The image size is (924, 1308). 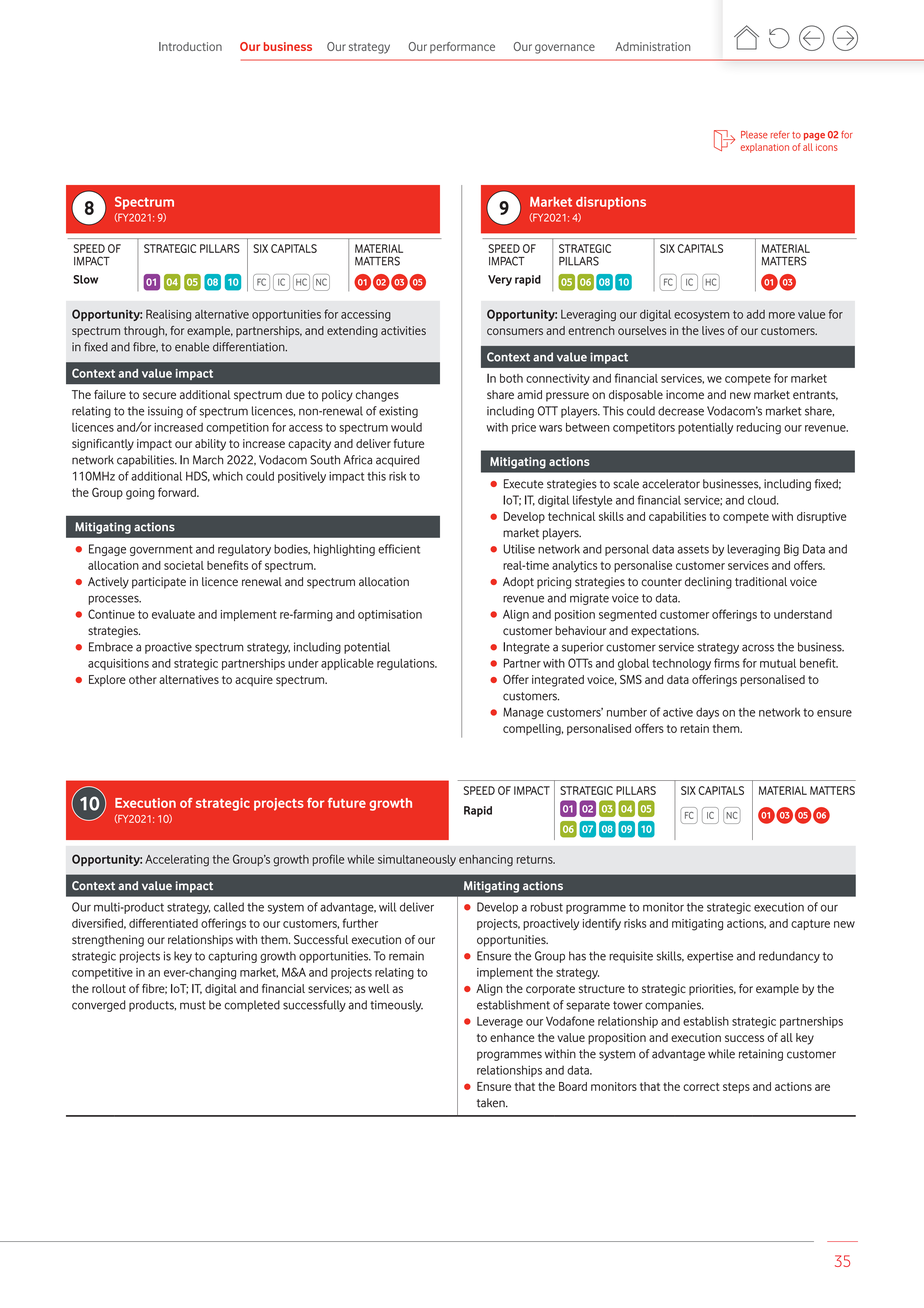 What do you see at coordinates (763, 500) in the screenshot?
I see `cloud` at bounding box center [763, 500].
